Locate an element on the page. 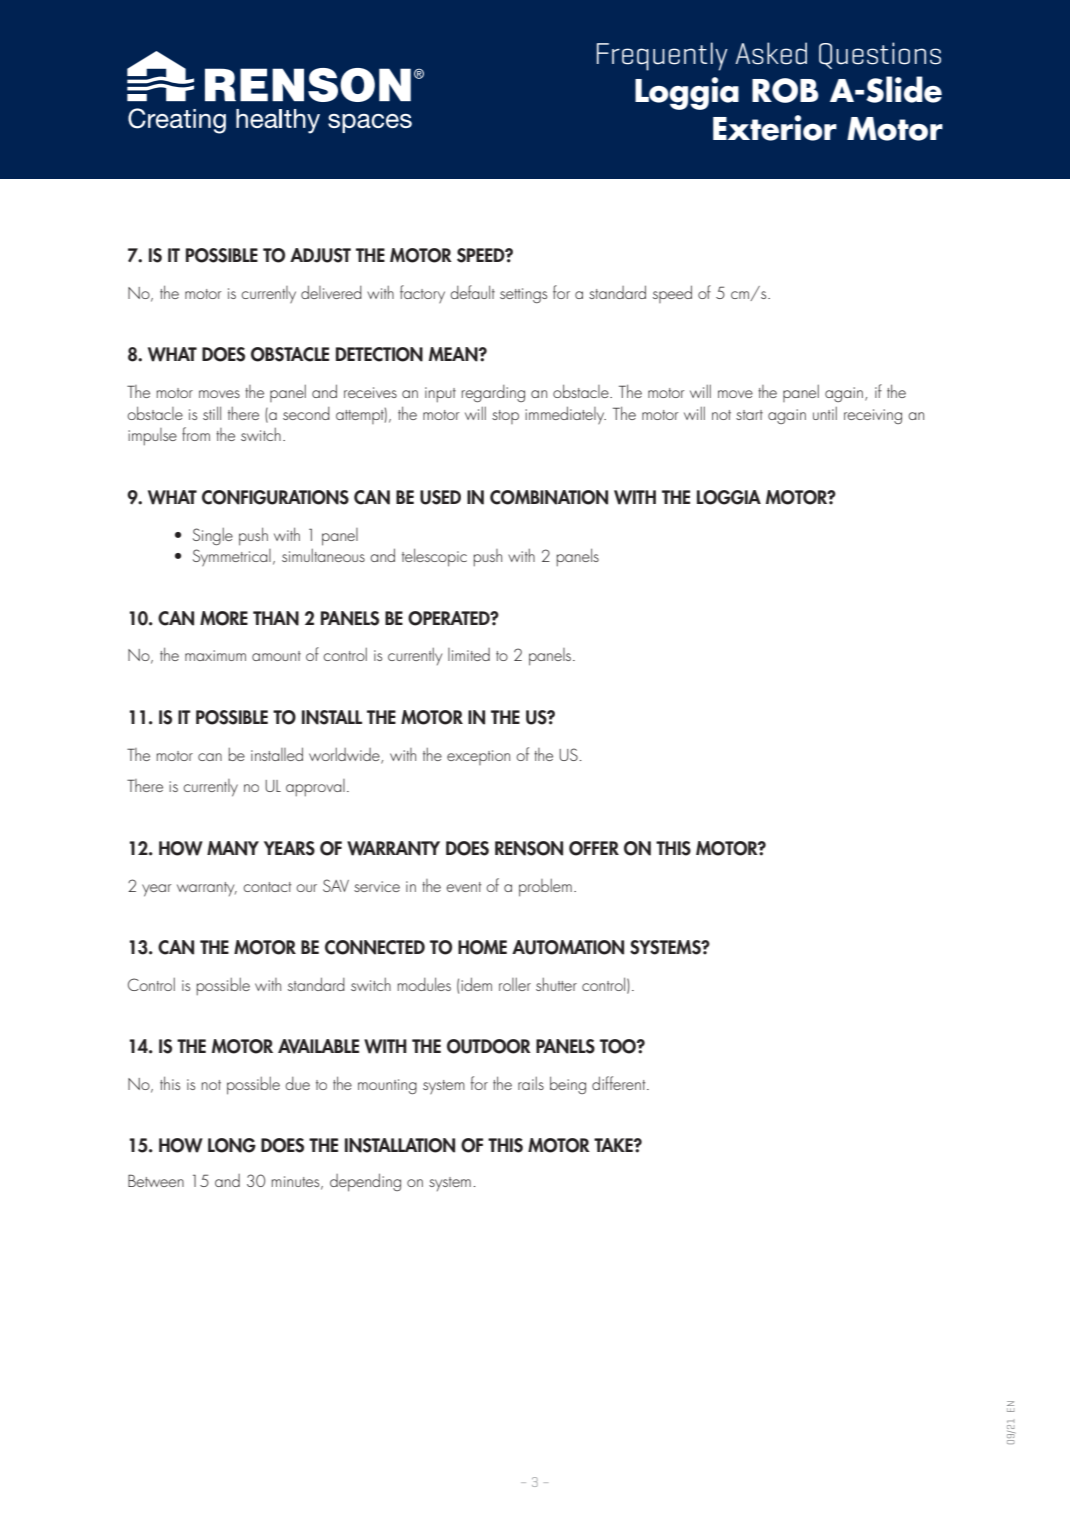 This page has width=1070, height=1514. regarding is located at coordinates (493, 394).
